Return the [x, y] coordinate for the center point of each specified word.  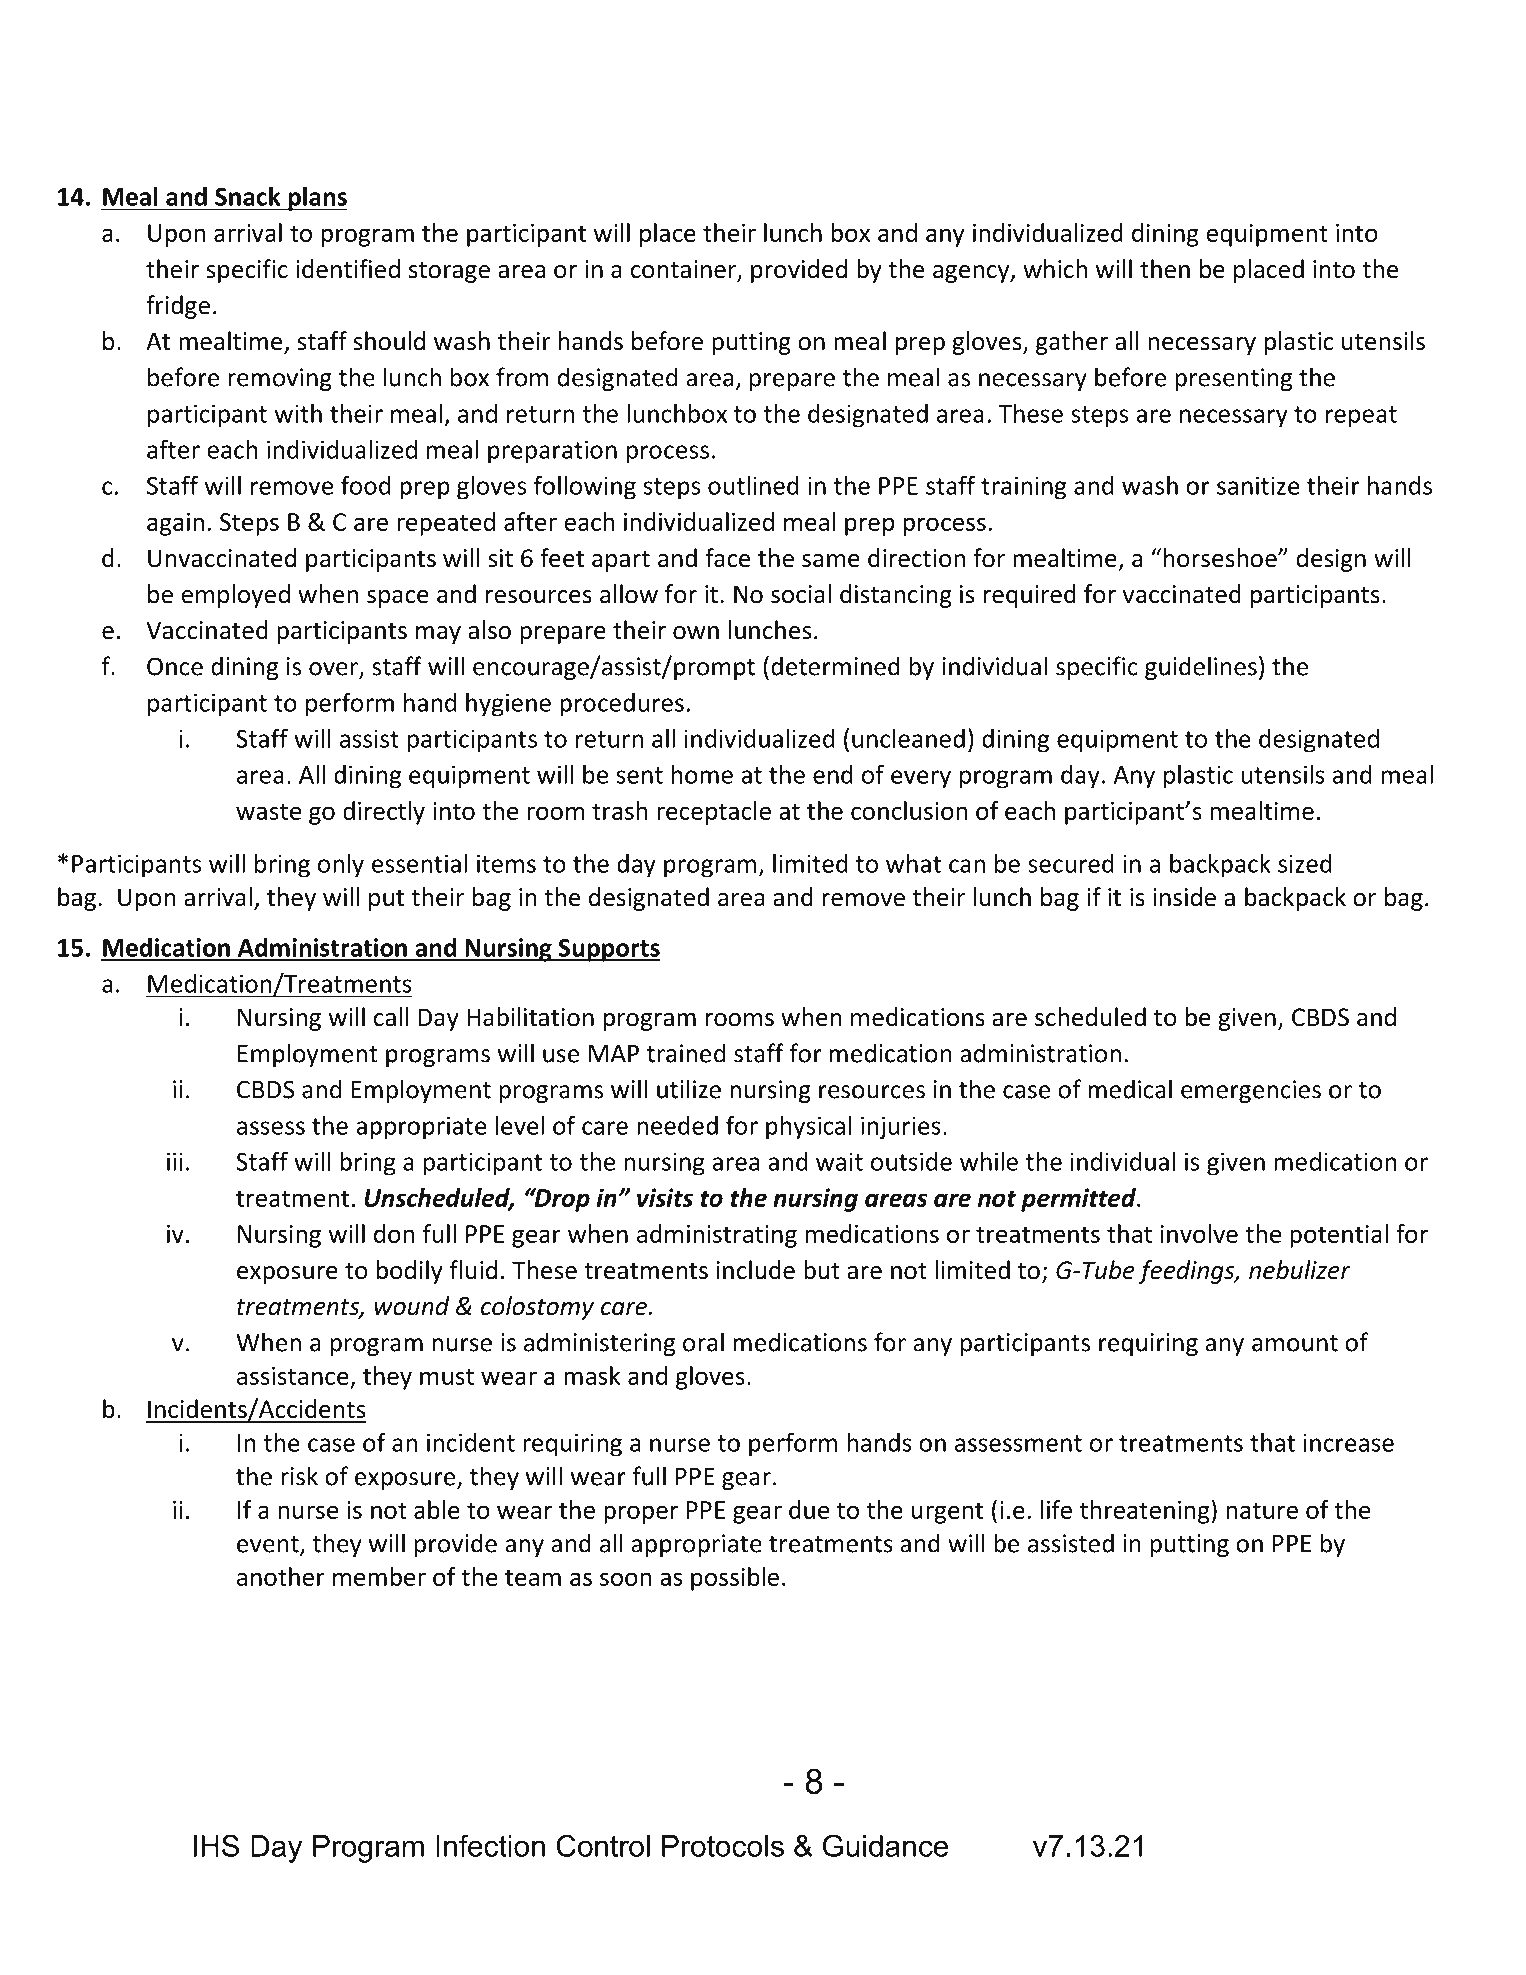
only [341, 866]
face [727, 558]
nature [1262, 1510]
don [394, 1233]
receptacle [714, 813]
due [809, 1509]
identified [348, 269]
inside [1184, 897]
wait [839, 1161]
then [1165, 269]
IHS [216, 1845]
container [685, 270]
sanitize [1258, 485]
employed [235, 596]
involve [1199, 1233]
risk [299, 1476]
